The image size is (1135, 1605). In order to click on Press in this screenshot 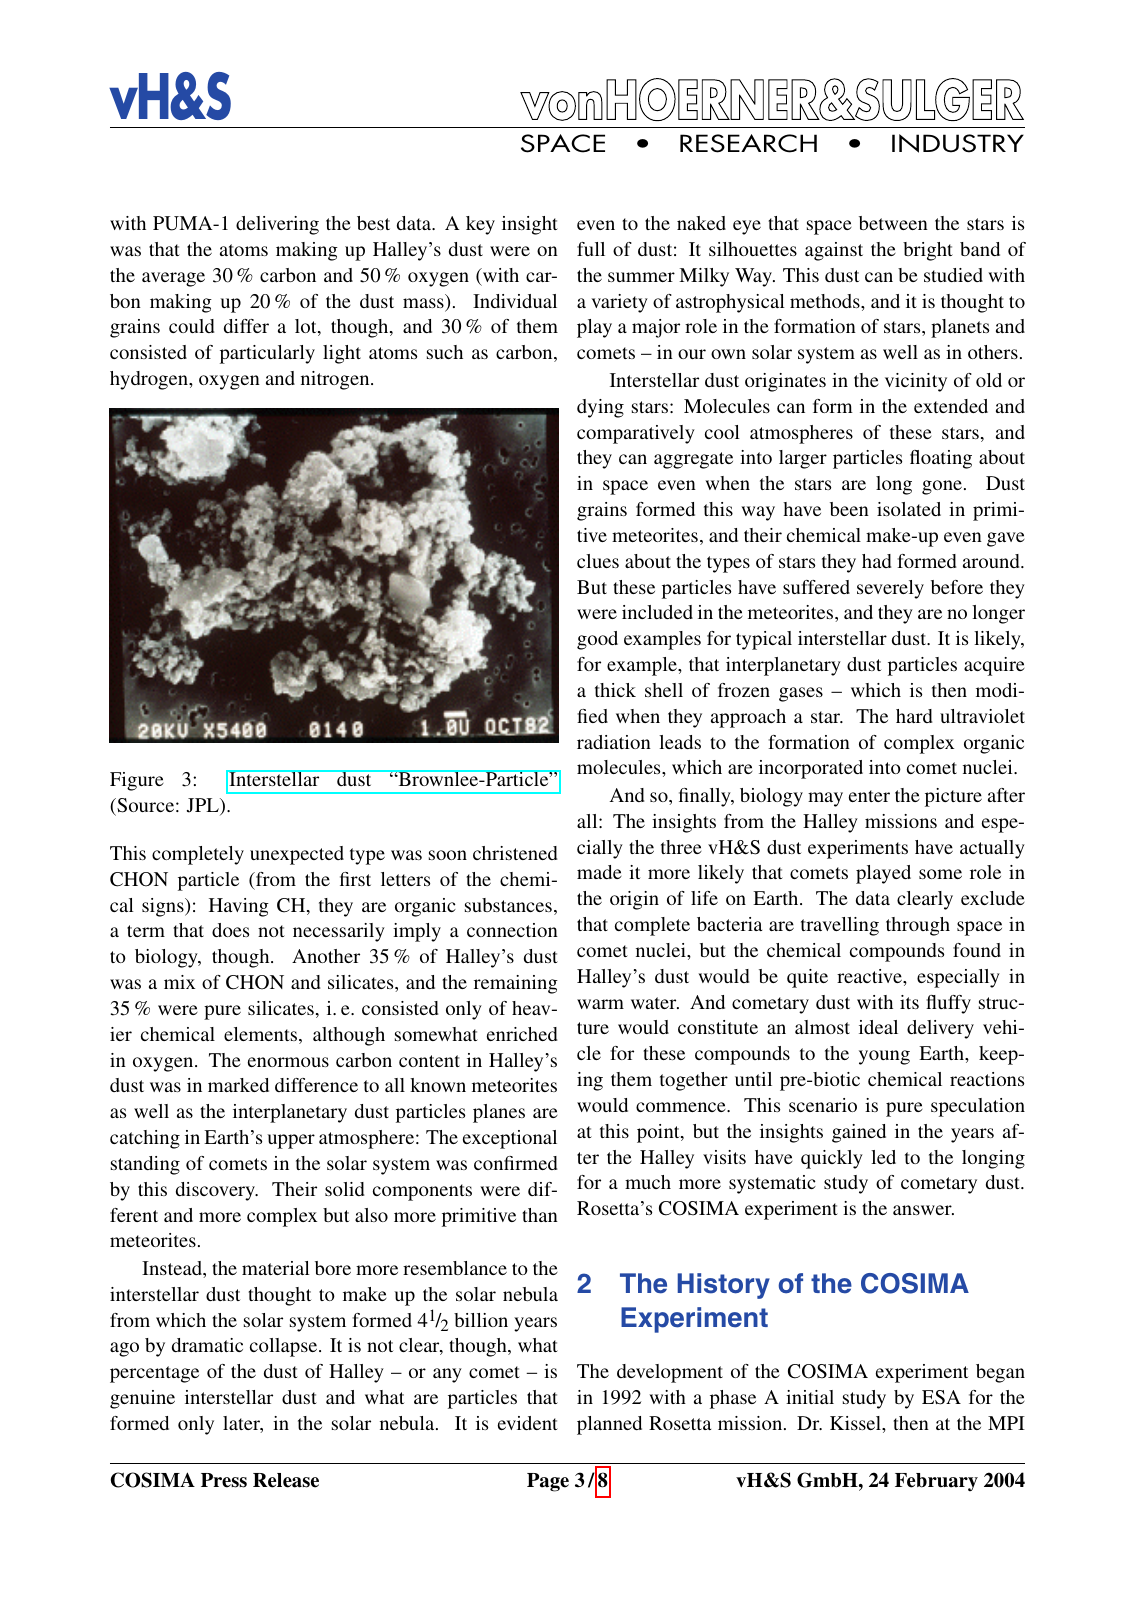, I will do `click(224, 1480)`.
